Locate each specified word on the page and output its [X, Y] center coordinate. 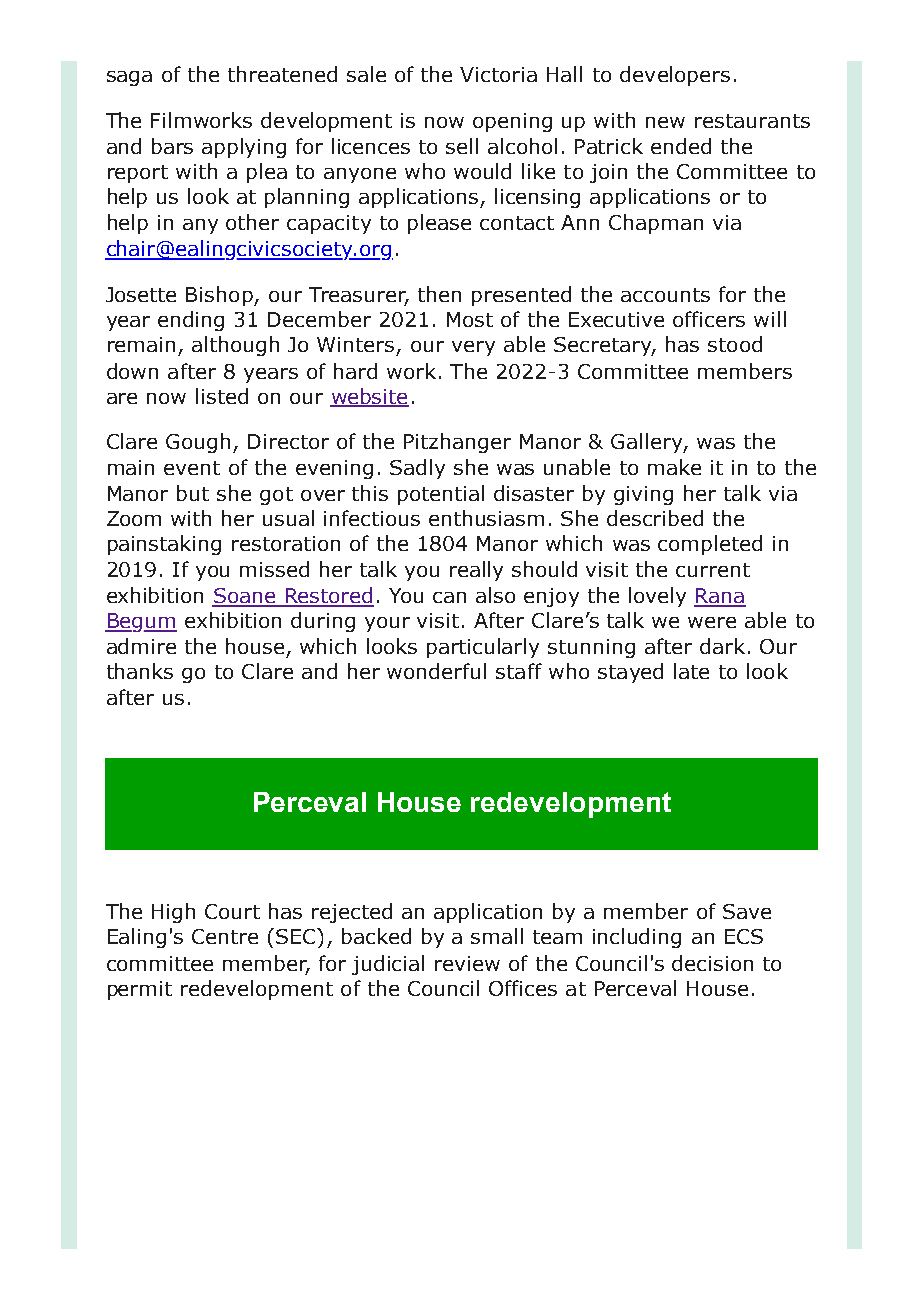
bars [172, 146]
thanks [140, 671]
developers [675, 76]
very [473, 348]
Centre [225, 936]
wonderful [436, 671]
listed [222, 396]
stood [735, 344]
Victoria [498, 74]
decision [712, 963]
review [467, 963]
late [691, 671]
